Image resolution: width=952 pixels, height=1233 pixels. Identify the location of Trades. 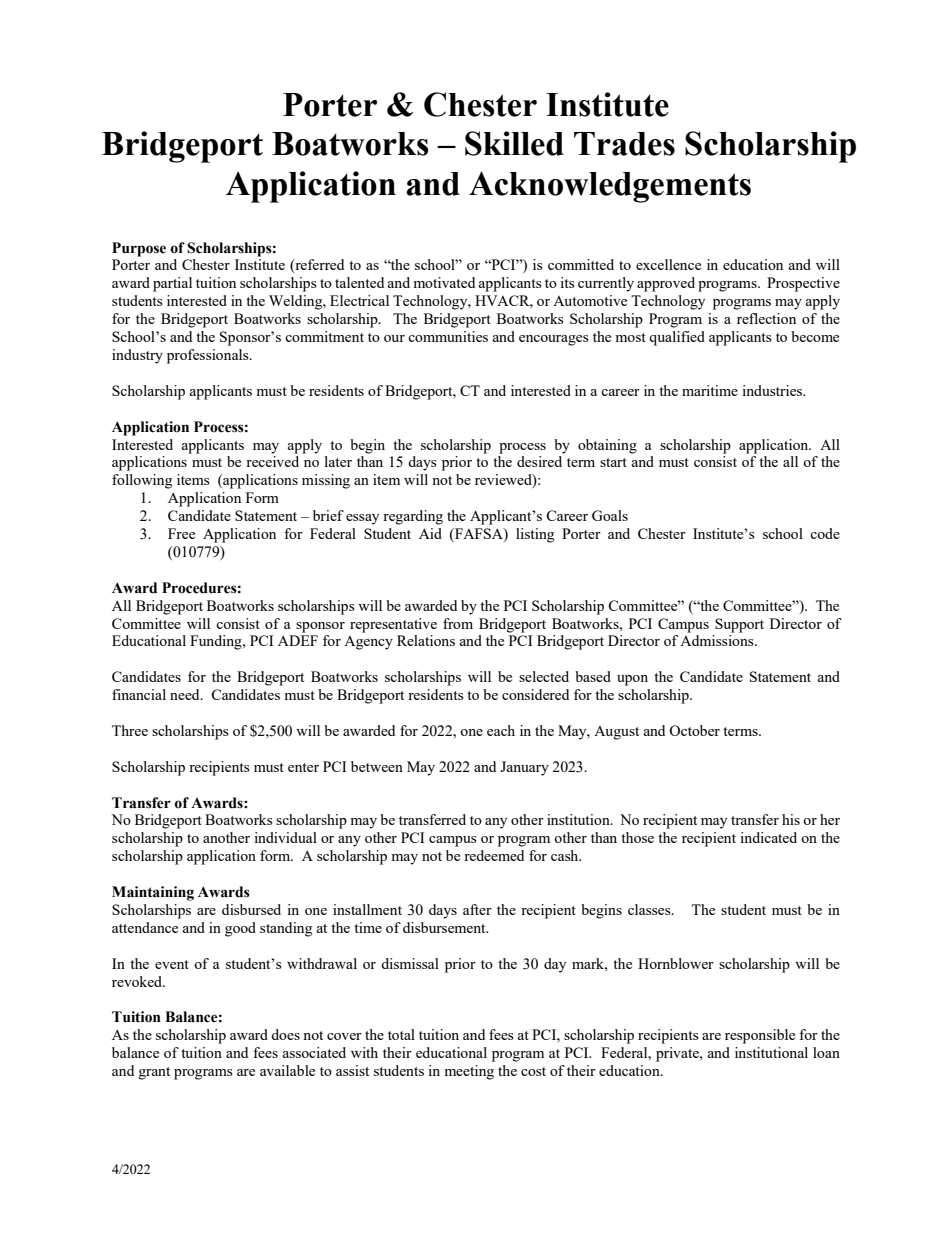
(624, 144).
